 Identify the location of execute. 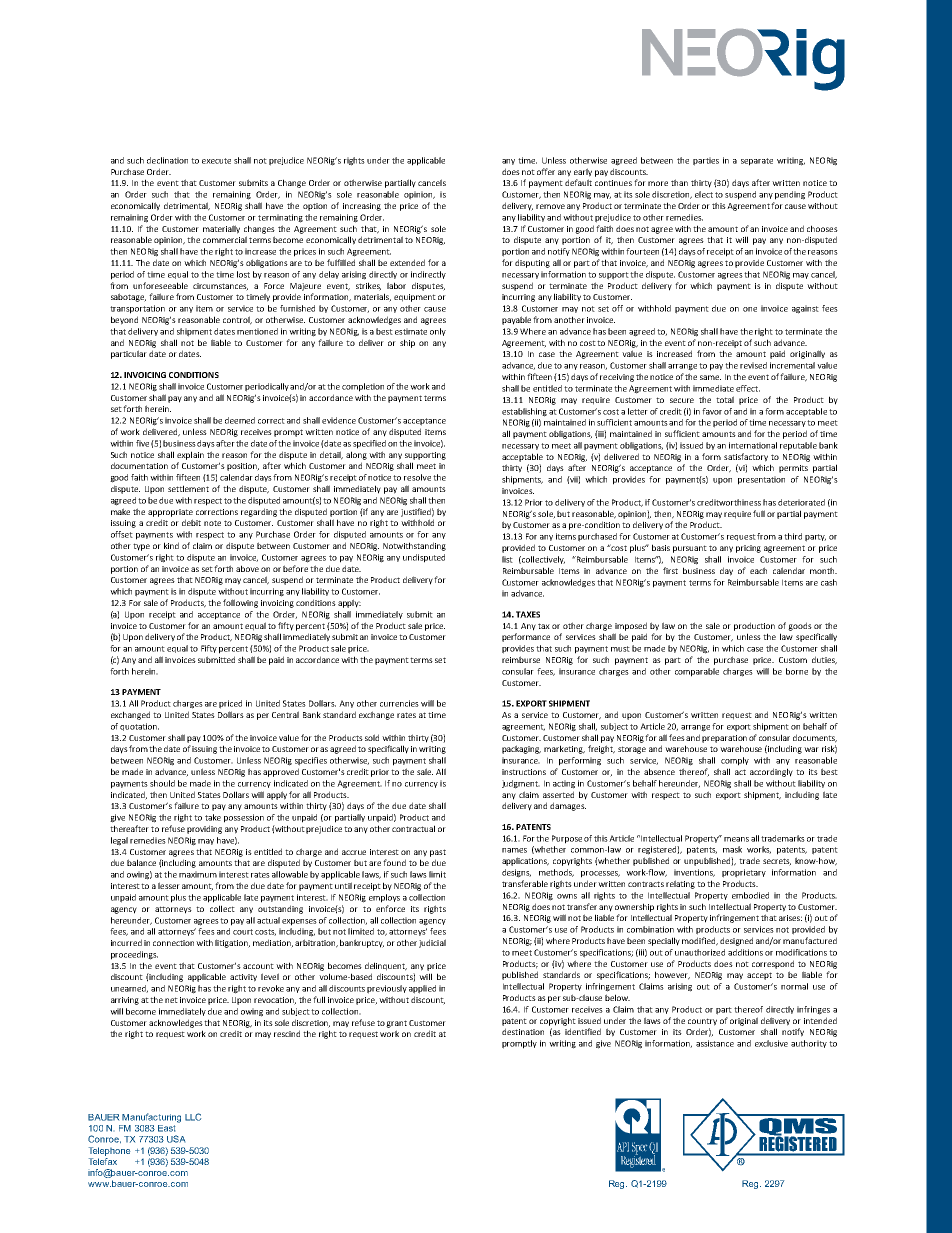
(216, 161).
